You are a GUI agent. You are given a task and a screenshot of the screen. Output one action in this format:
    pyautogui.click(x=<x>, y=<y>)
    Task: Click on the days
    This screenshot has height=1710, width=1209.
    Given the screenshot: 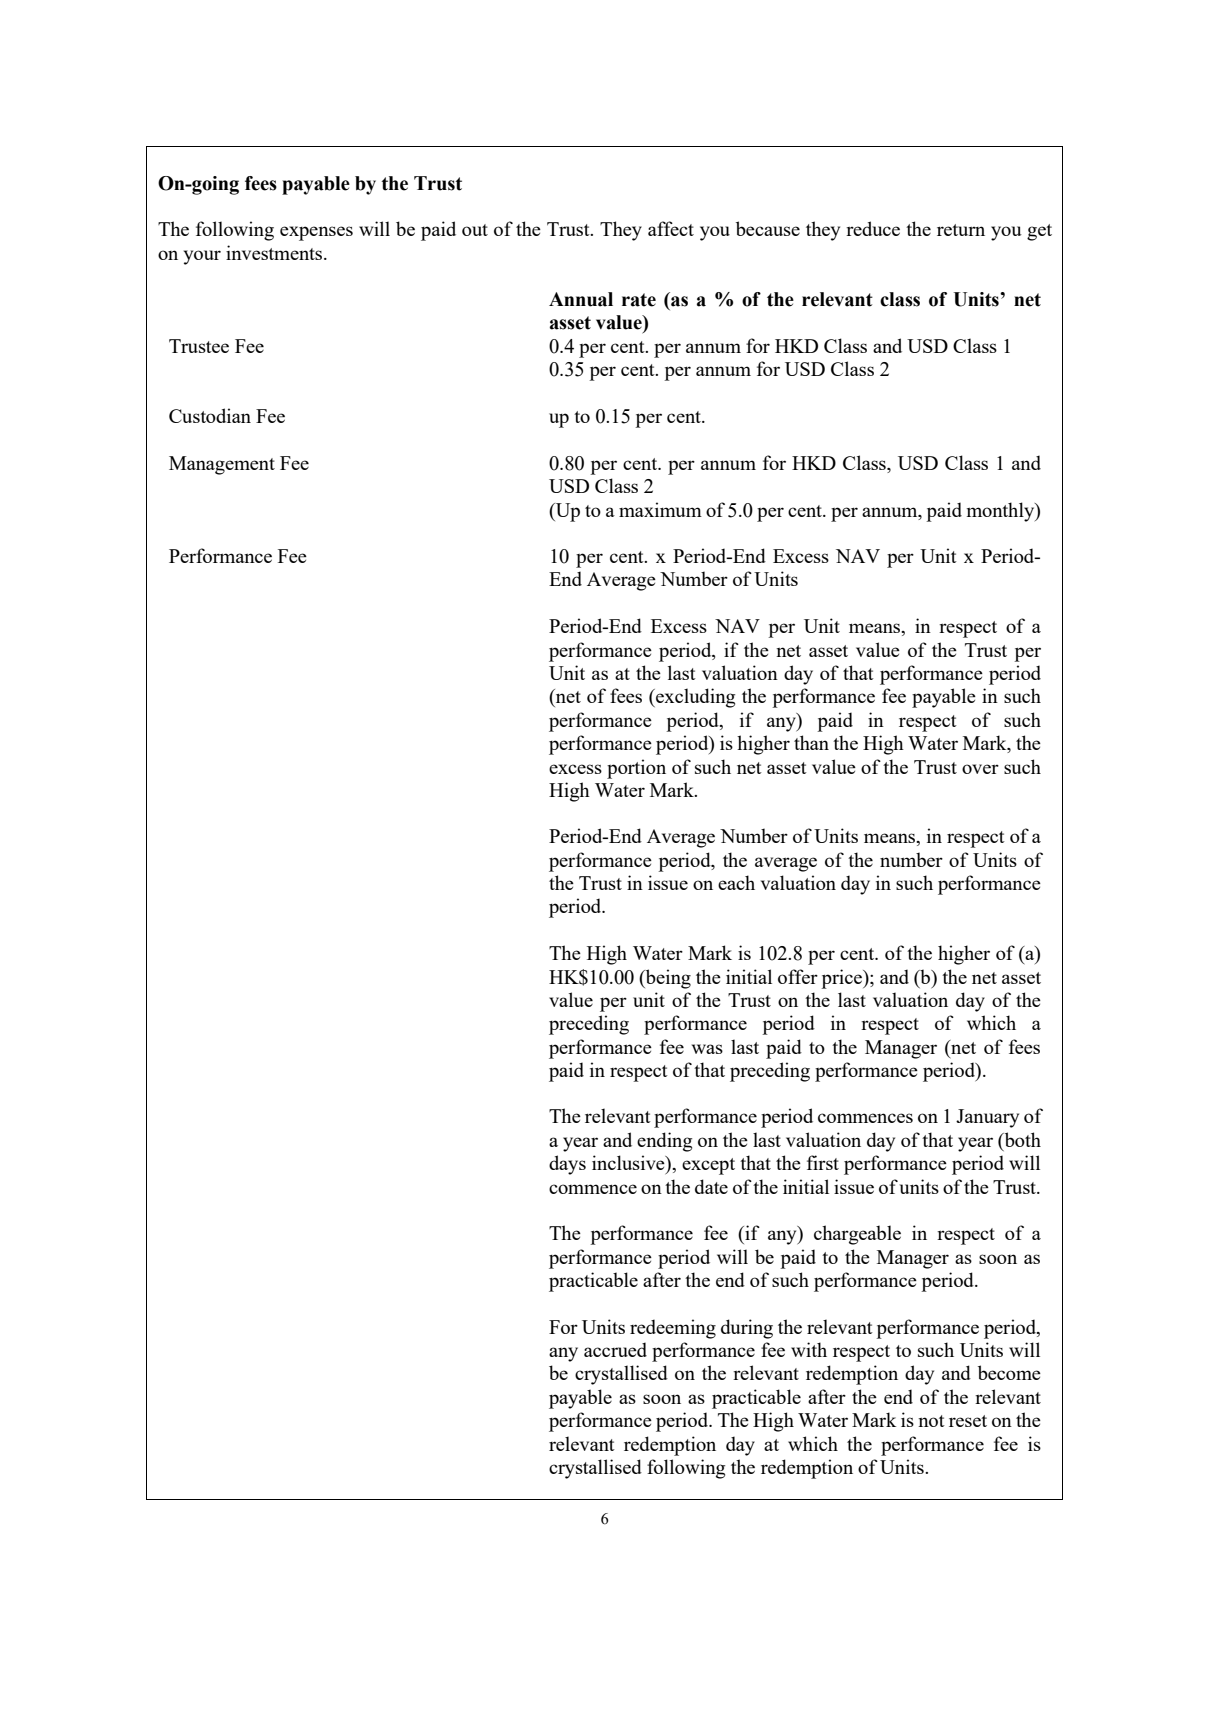 What is the action you would take?
    pyautogui.click(x=567, y=1165)
